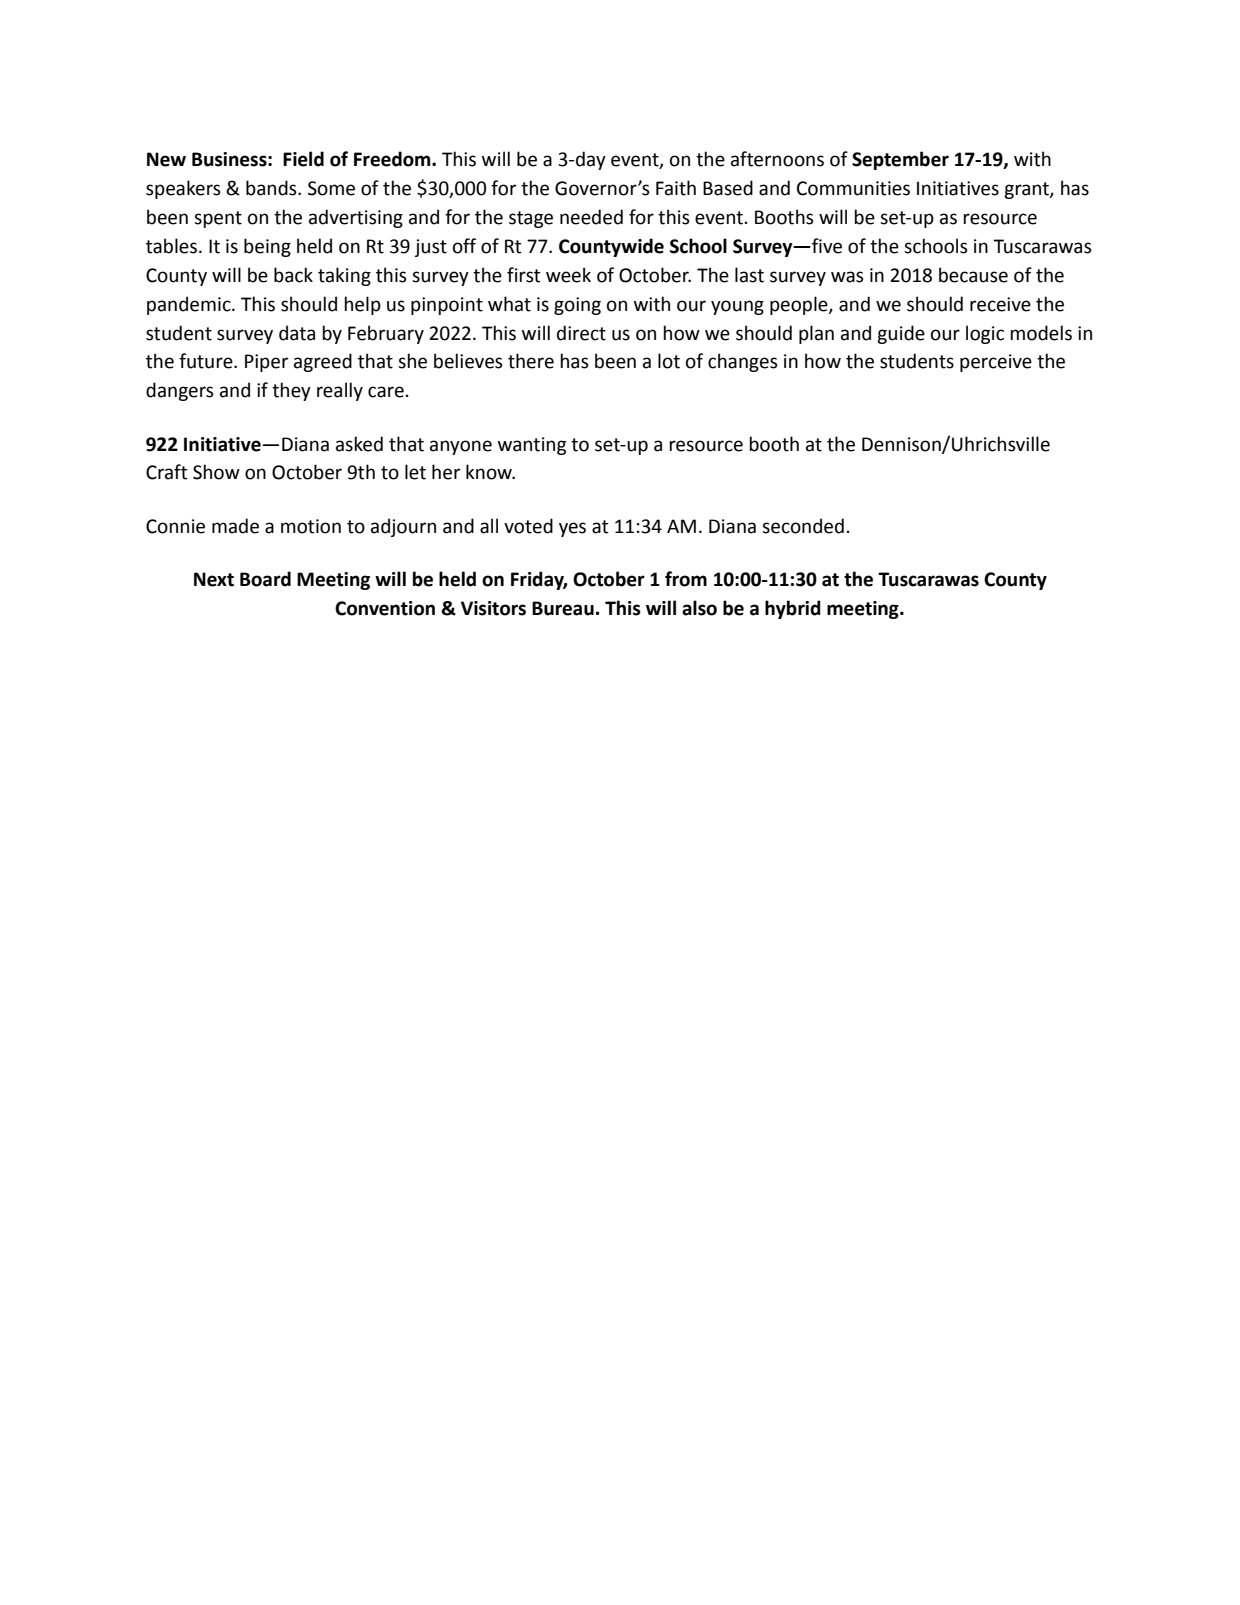 This screenshot has width=1240, height=1605. What do you see at coordinates (973, 275) in the screenshot?
I see `because` at bounding box center [973, 275].
